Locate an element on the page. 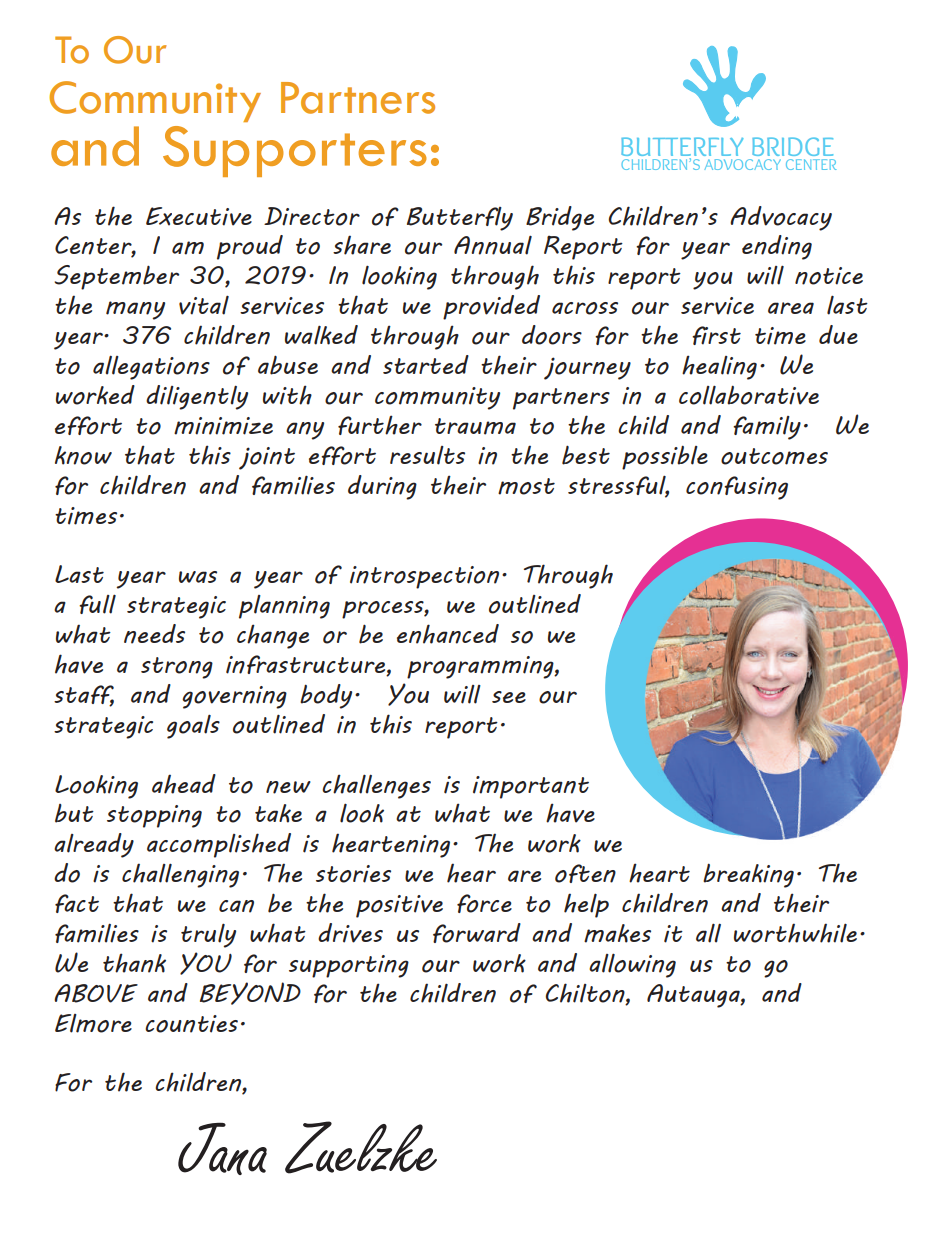 The image size is (952, 1233). Jana is located at coordinates (222, 1148).
